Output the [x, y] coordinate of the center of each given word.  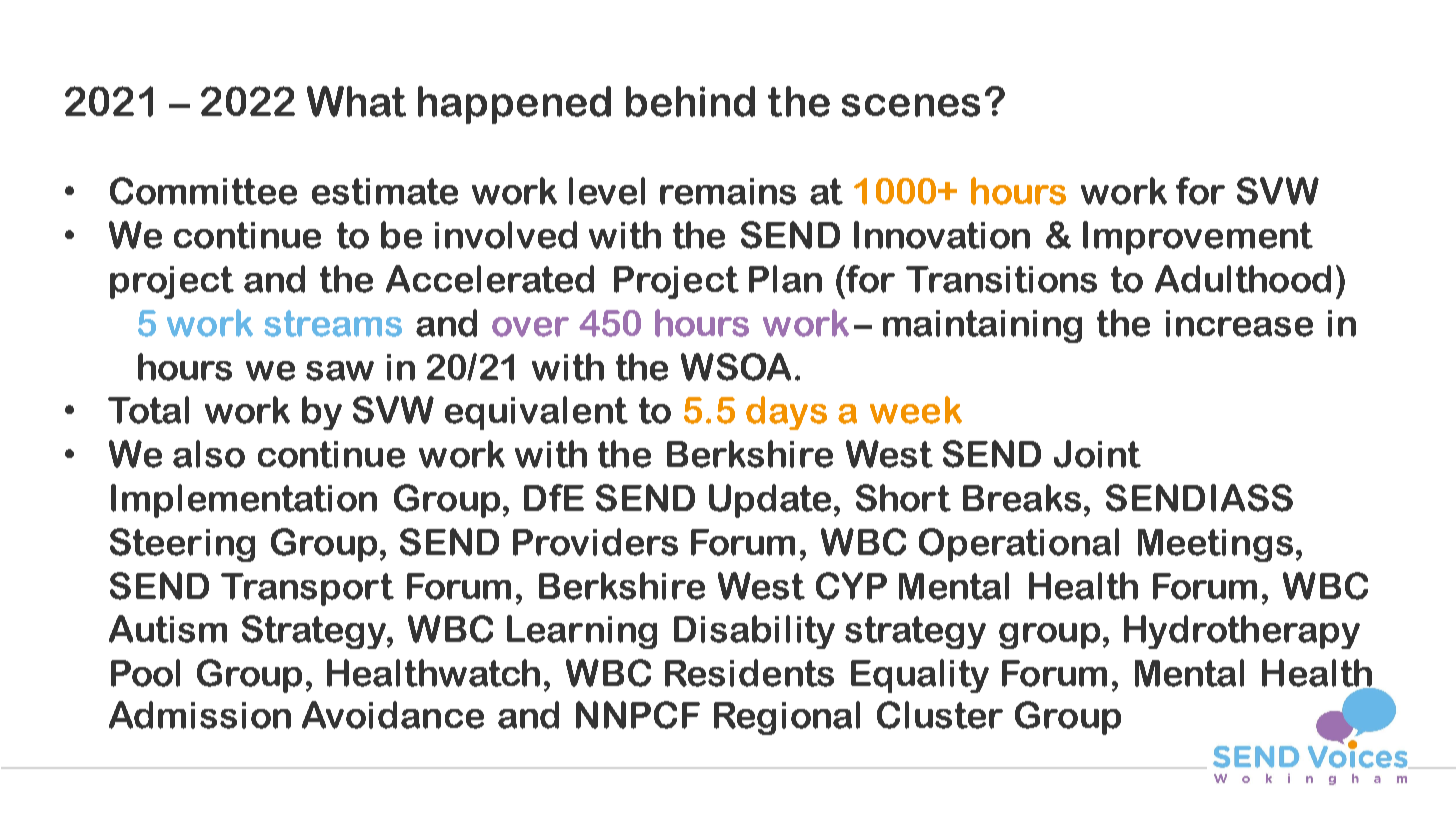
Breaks [1022, 498]
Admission [200, 715]
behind [690, 101]
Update [770, 501]
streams [333, 323]
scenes [911, 105]
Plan [785, 279]
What [356, 101]
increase [1239, 323]
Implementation [244, 501]
